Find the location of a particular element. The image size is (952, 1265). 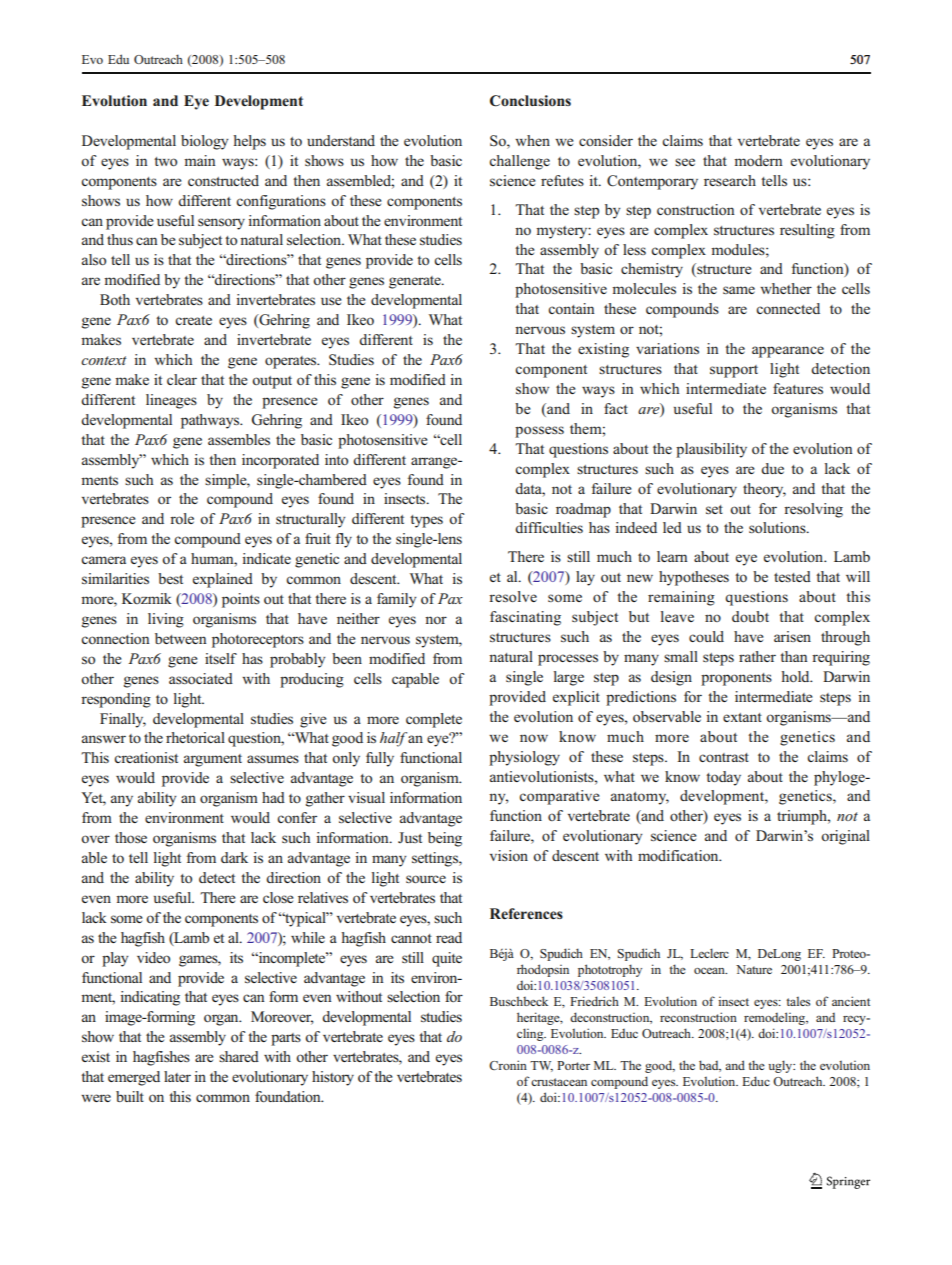

when is located at coordinates (532, 140).
